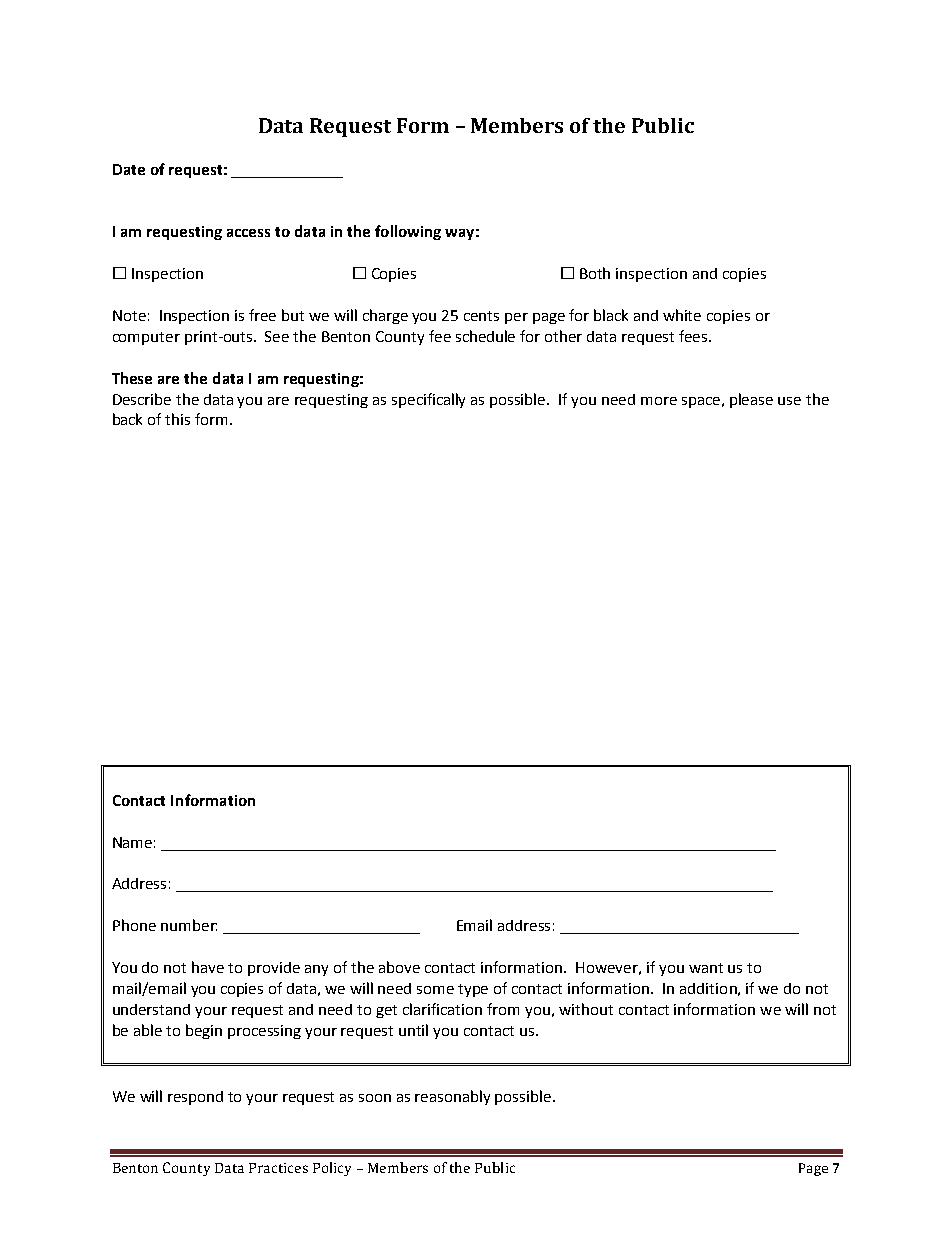  I want to click on without, so click(586, 1009).
